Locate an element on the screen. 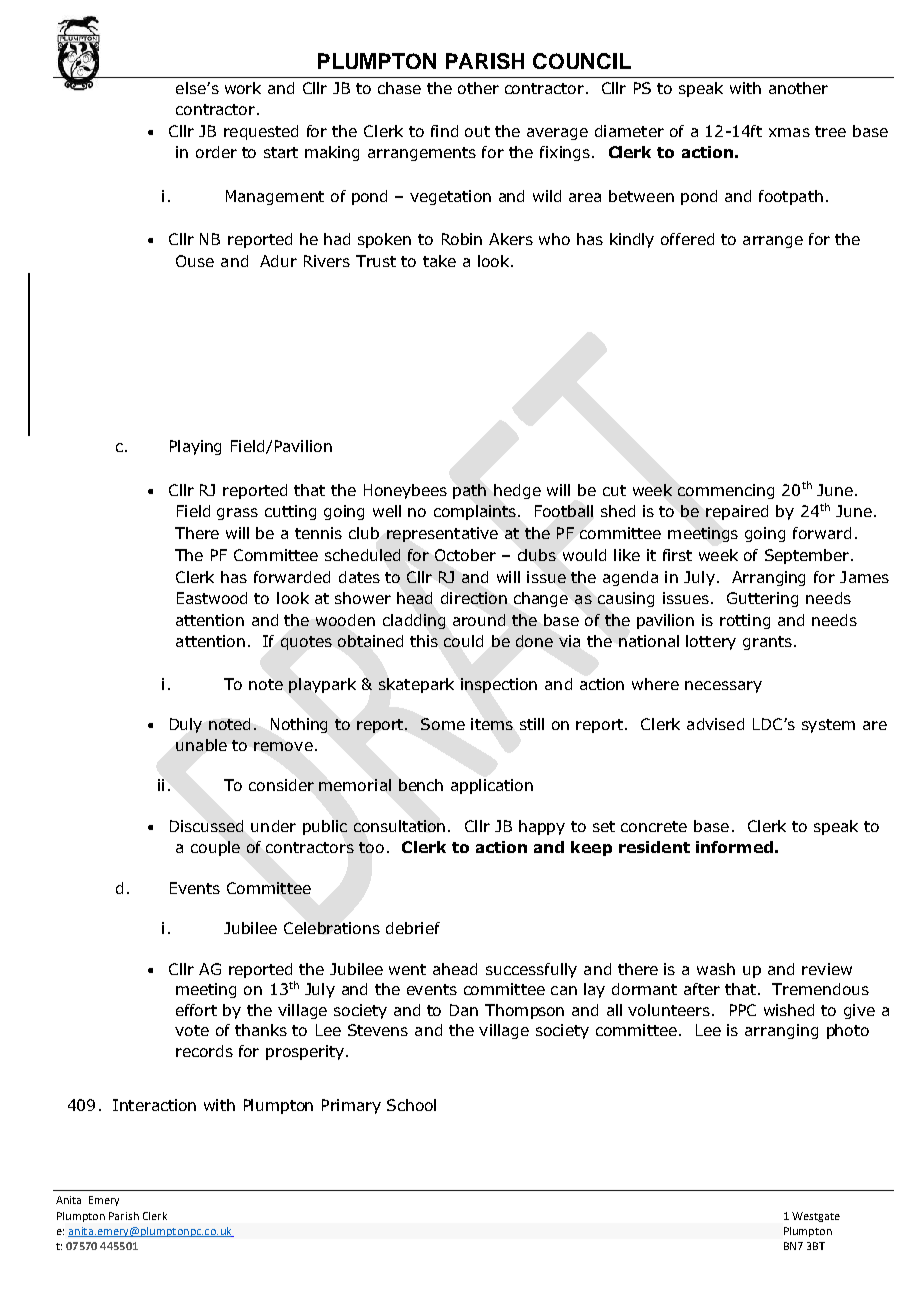  Westgate is located at coordinates (816, 1217).
